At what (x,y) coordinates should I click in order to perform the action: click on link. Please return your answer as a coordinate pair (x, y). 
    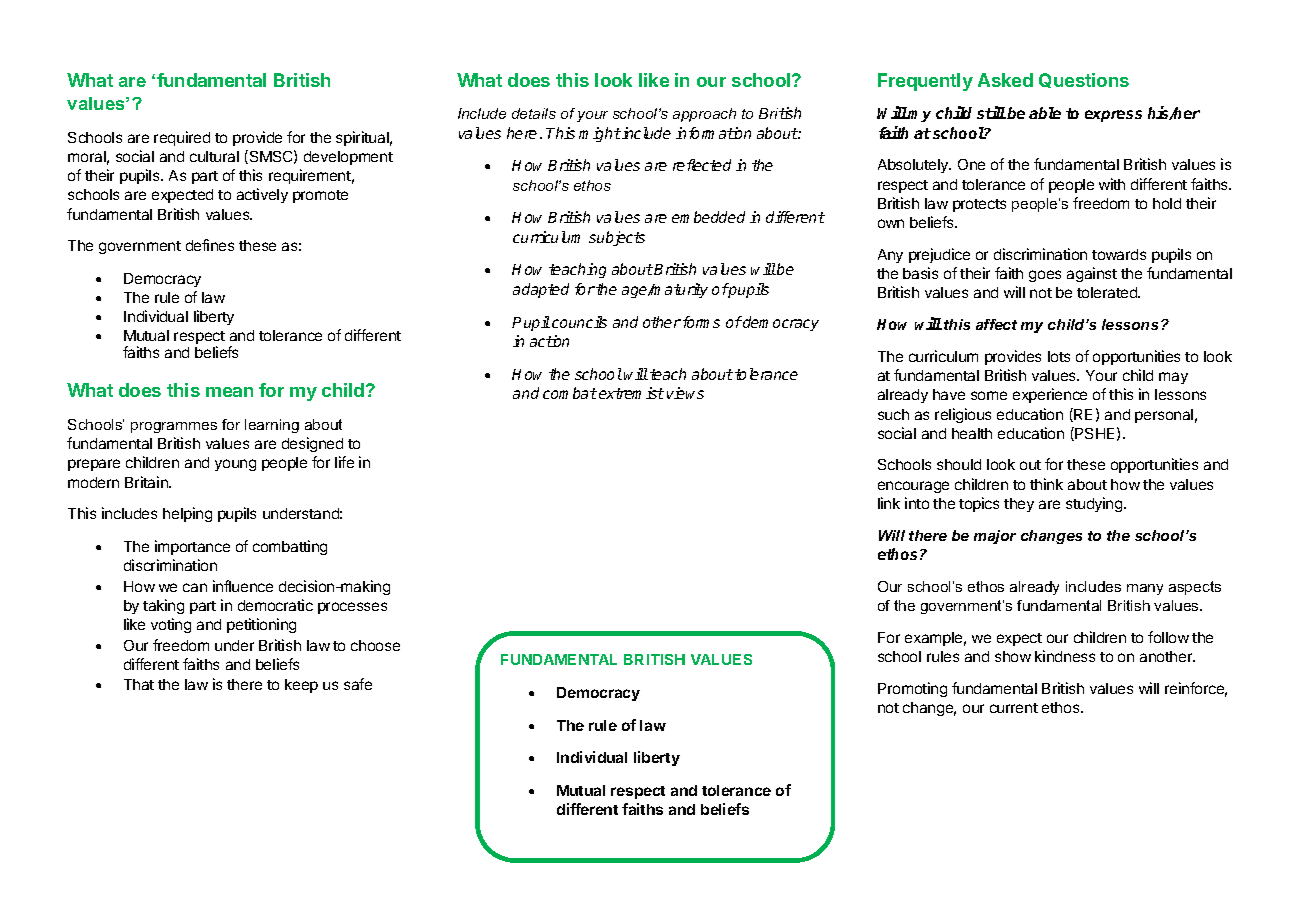
    Looking at the image, I should click on (889, 503).
